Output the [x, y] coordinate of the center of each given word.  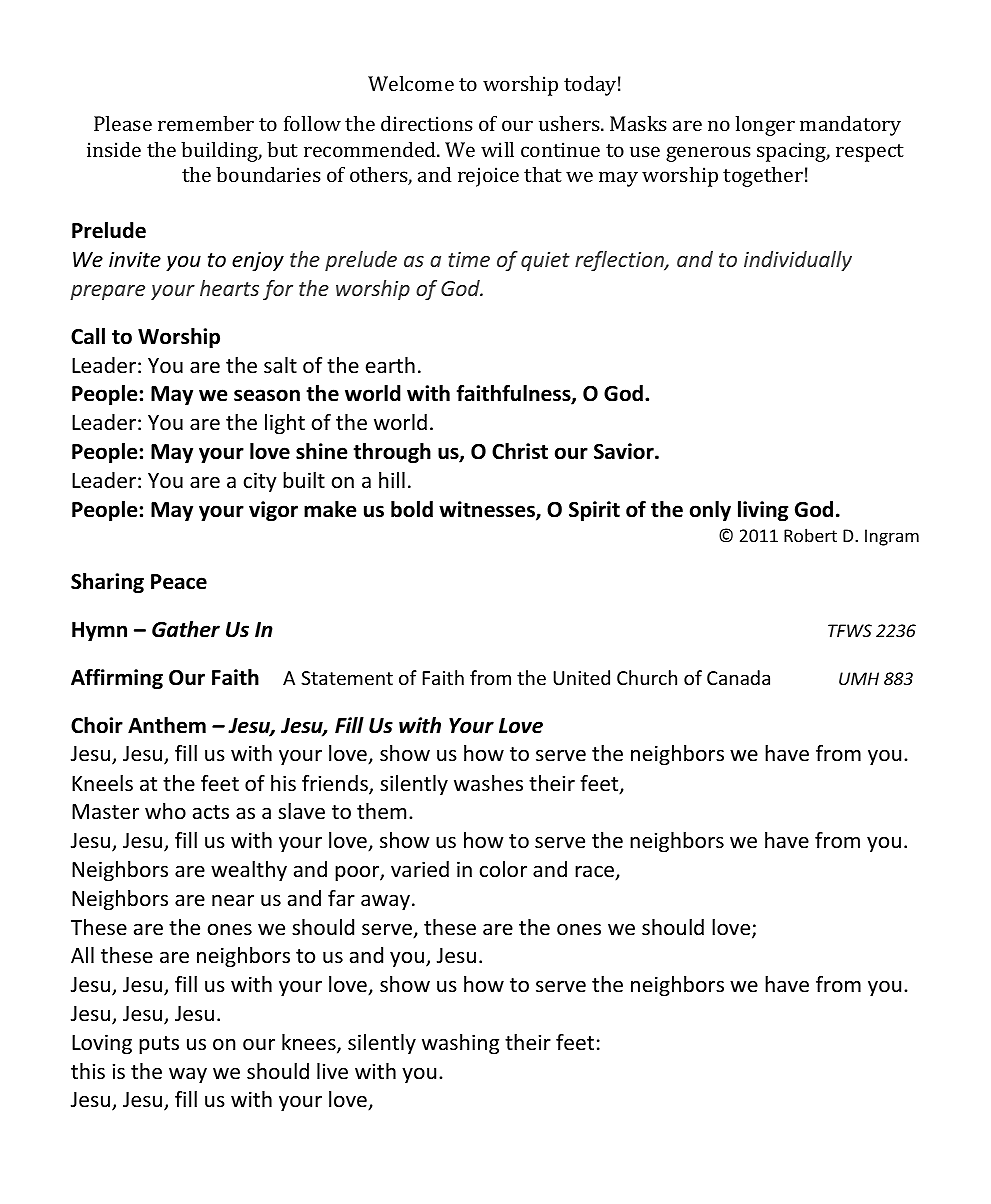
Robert [810, 535]
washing [460, 1044]
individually [798, 261]
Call [88, 336]
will [497, 149]
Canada [738, 677]
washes [488, 783]
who [165, 811]
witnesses [488, 510]
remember [206, 123]
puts [159, 1045]
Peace [179, 582]
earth [390, 365]
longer [765, 126]
